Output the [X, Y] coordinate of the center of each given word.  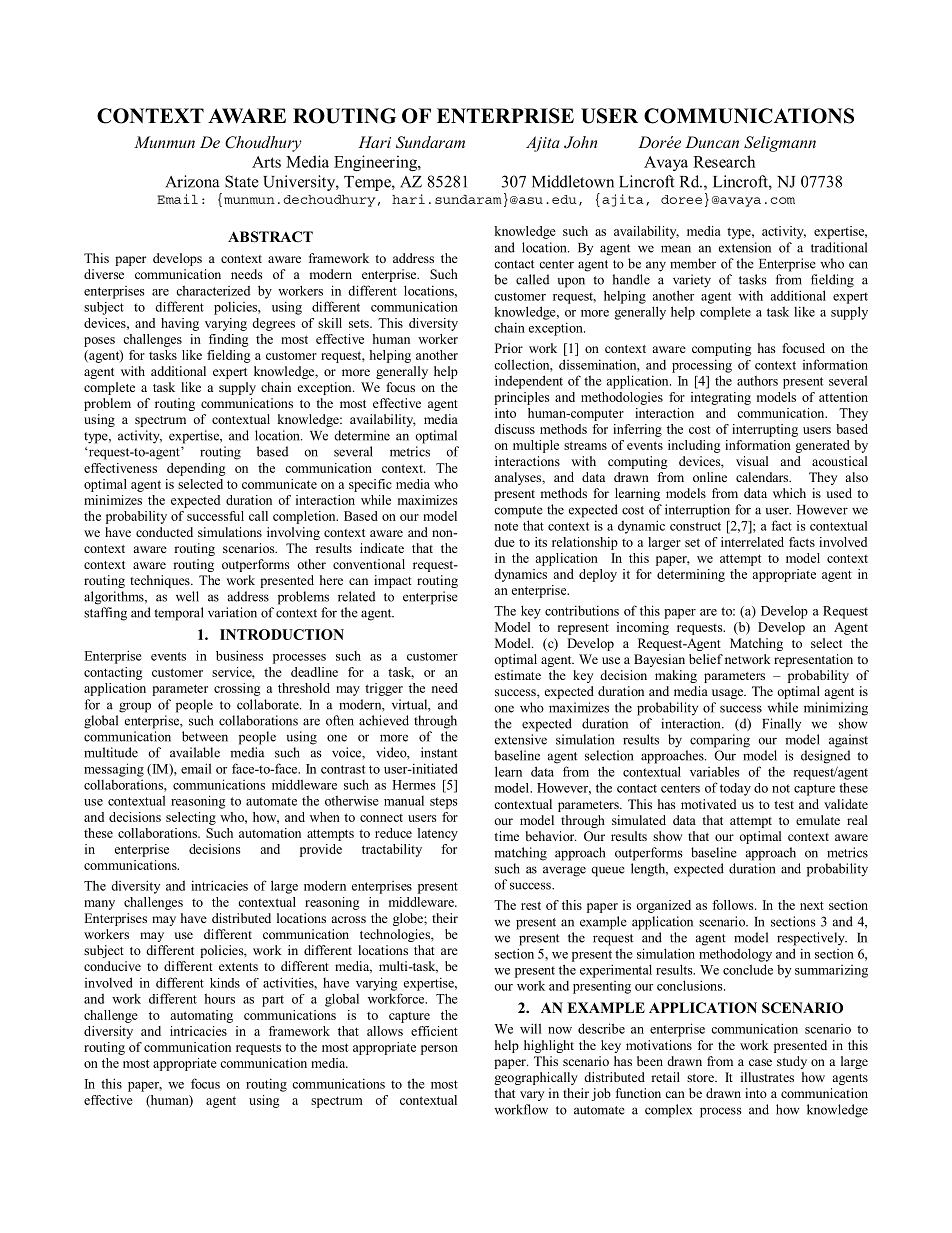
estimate [518, 675]
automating [201, 1016]
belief [706, 659]
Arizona [192, 181]
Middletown [573, 181]
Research [724, 161]
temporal [179, 614]
